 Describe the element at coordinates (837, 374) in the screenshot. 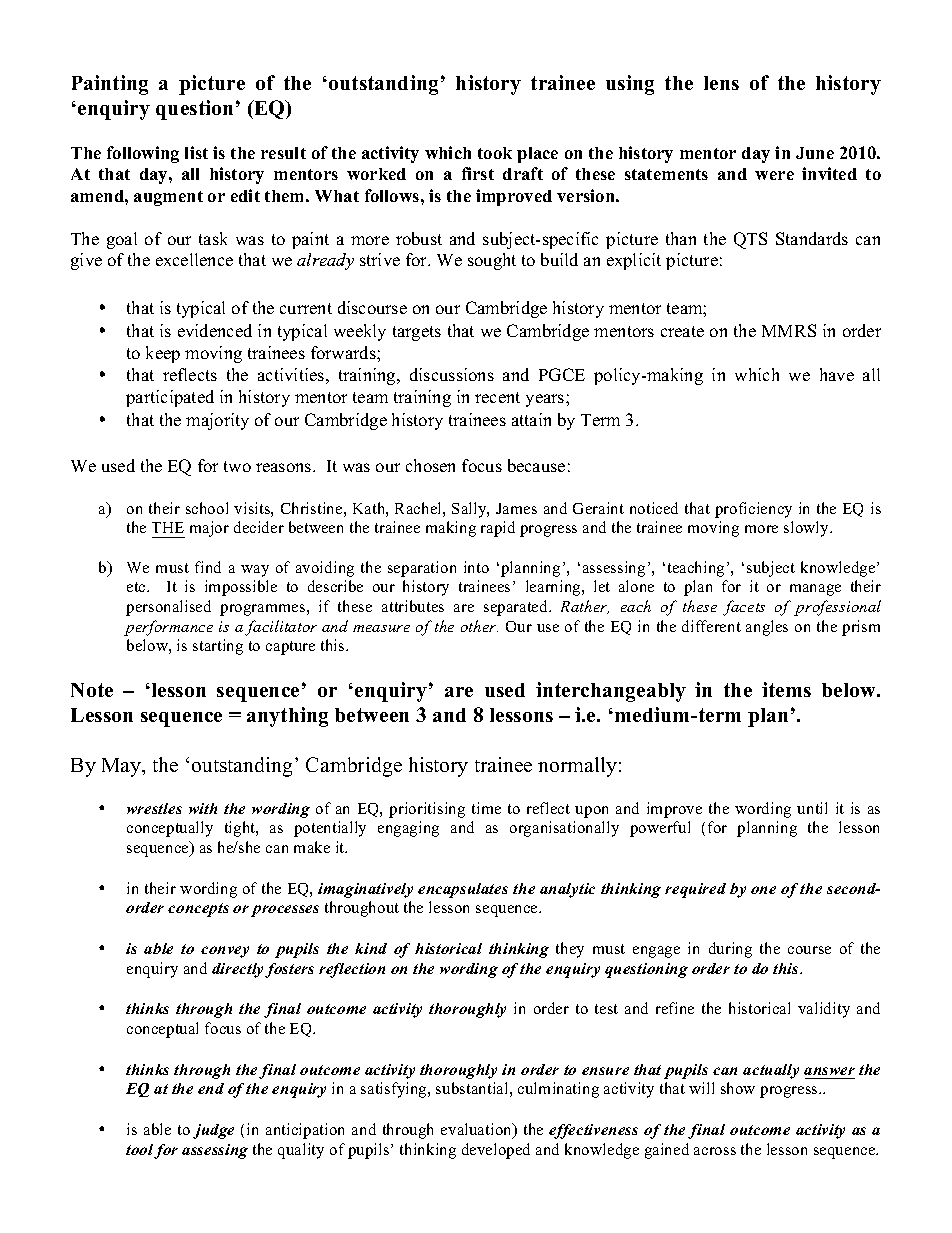

I see `have` at that location.
